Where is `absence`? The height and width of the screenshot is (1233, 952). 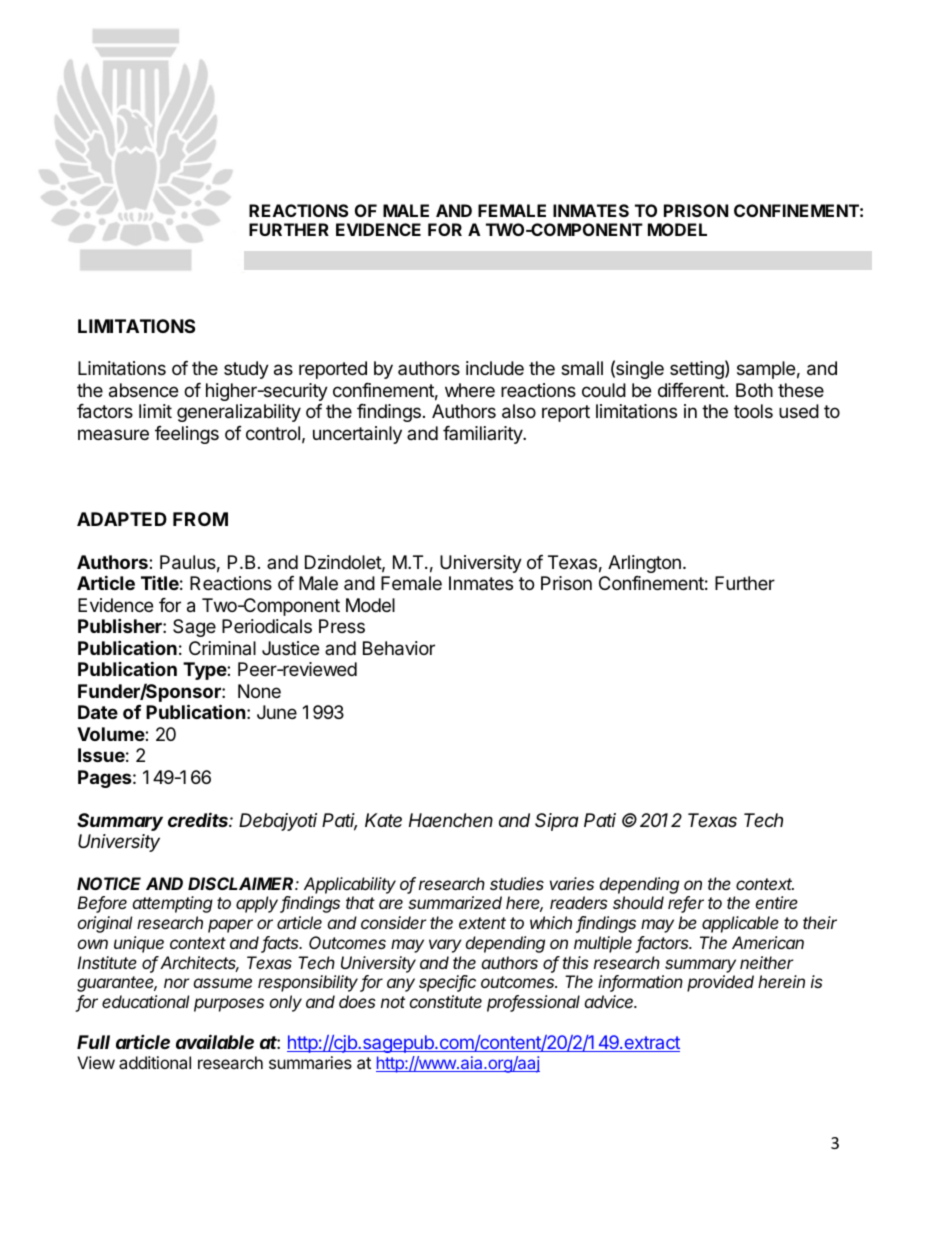 absence is located at coordinates (143, 390).
